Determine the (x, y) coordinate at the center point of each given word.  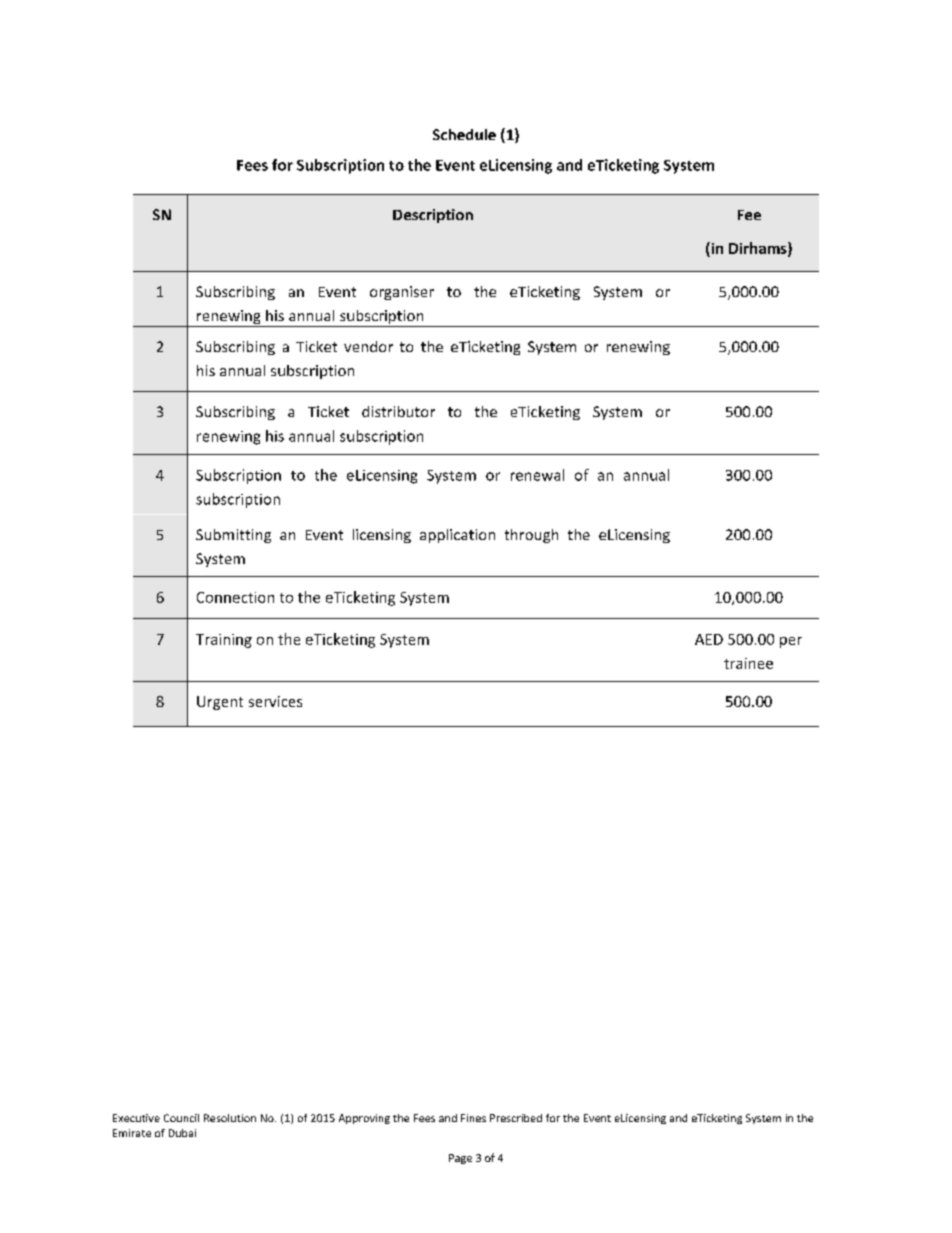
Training (224, 641)
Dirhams (759, 249)
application (457, 536)
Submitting (233, 536)
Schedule (464, 134)
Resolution (230, 1118)
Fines (473, 1118)
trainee (748, 663)
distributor (398, 411)
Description (433, 216)
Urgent (220, 703)
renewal (537, 475)
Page (460, 1159)
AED (709, 639)
